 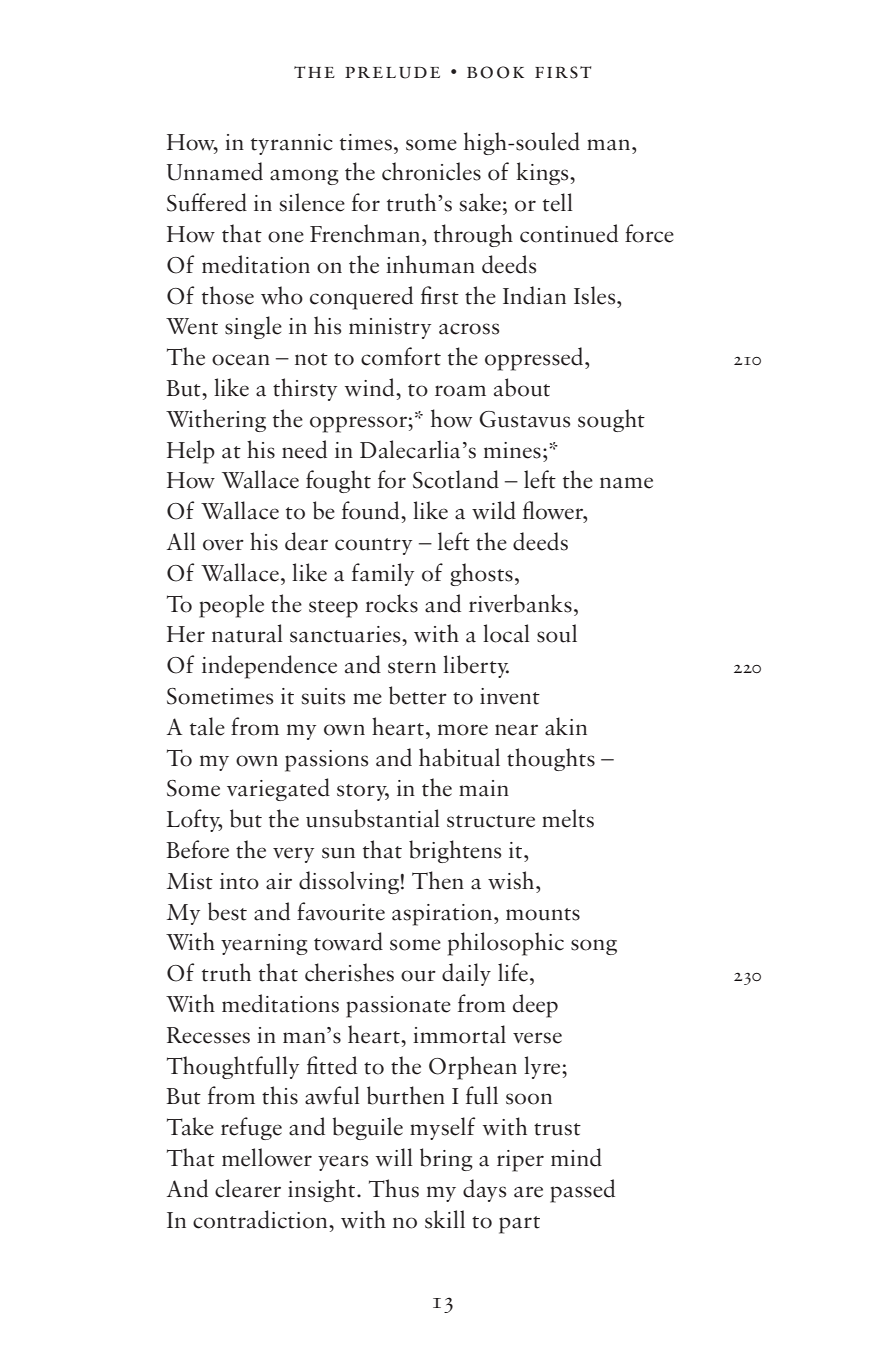 I want to click on kings, so click(x=543, y=173).
